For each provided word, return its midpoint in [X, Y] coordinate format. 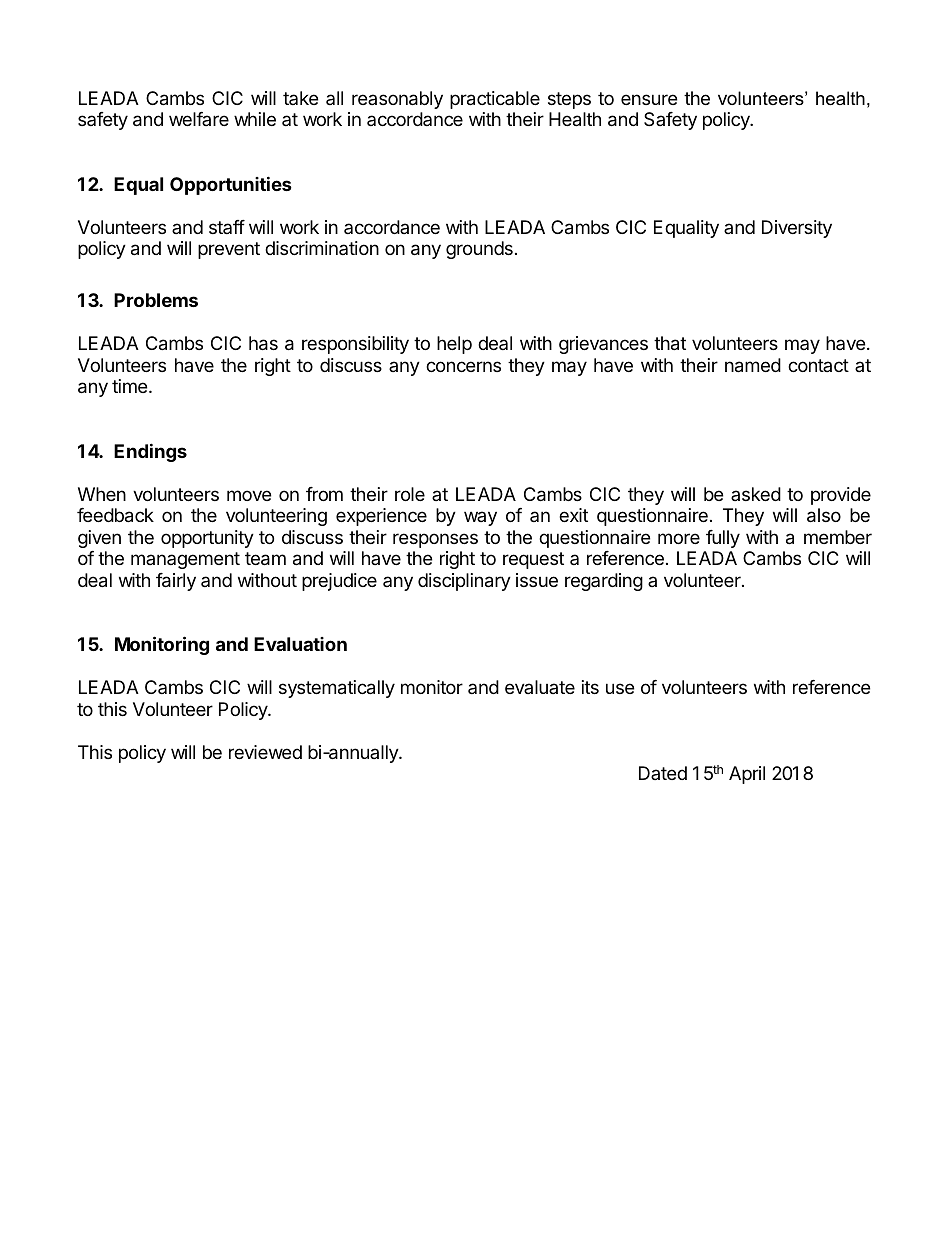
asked [756, 494]
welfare [199, 119]
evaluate [540, 687]
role [410, 494]
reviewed [265, 752]
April [747, 775]
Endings [150, 452]
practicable [495, 100]
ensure [649, 99]
